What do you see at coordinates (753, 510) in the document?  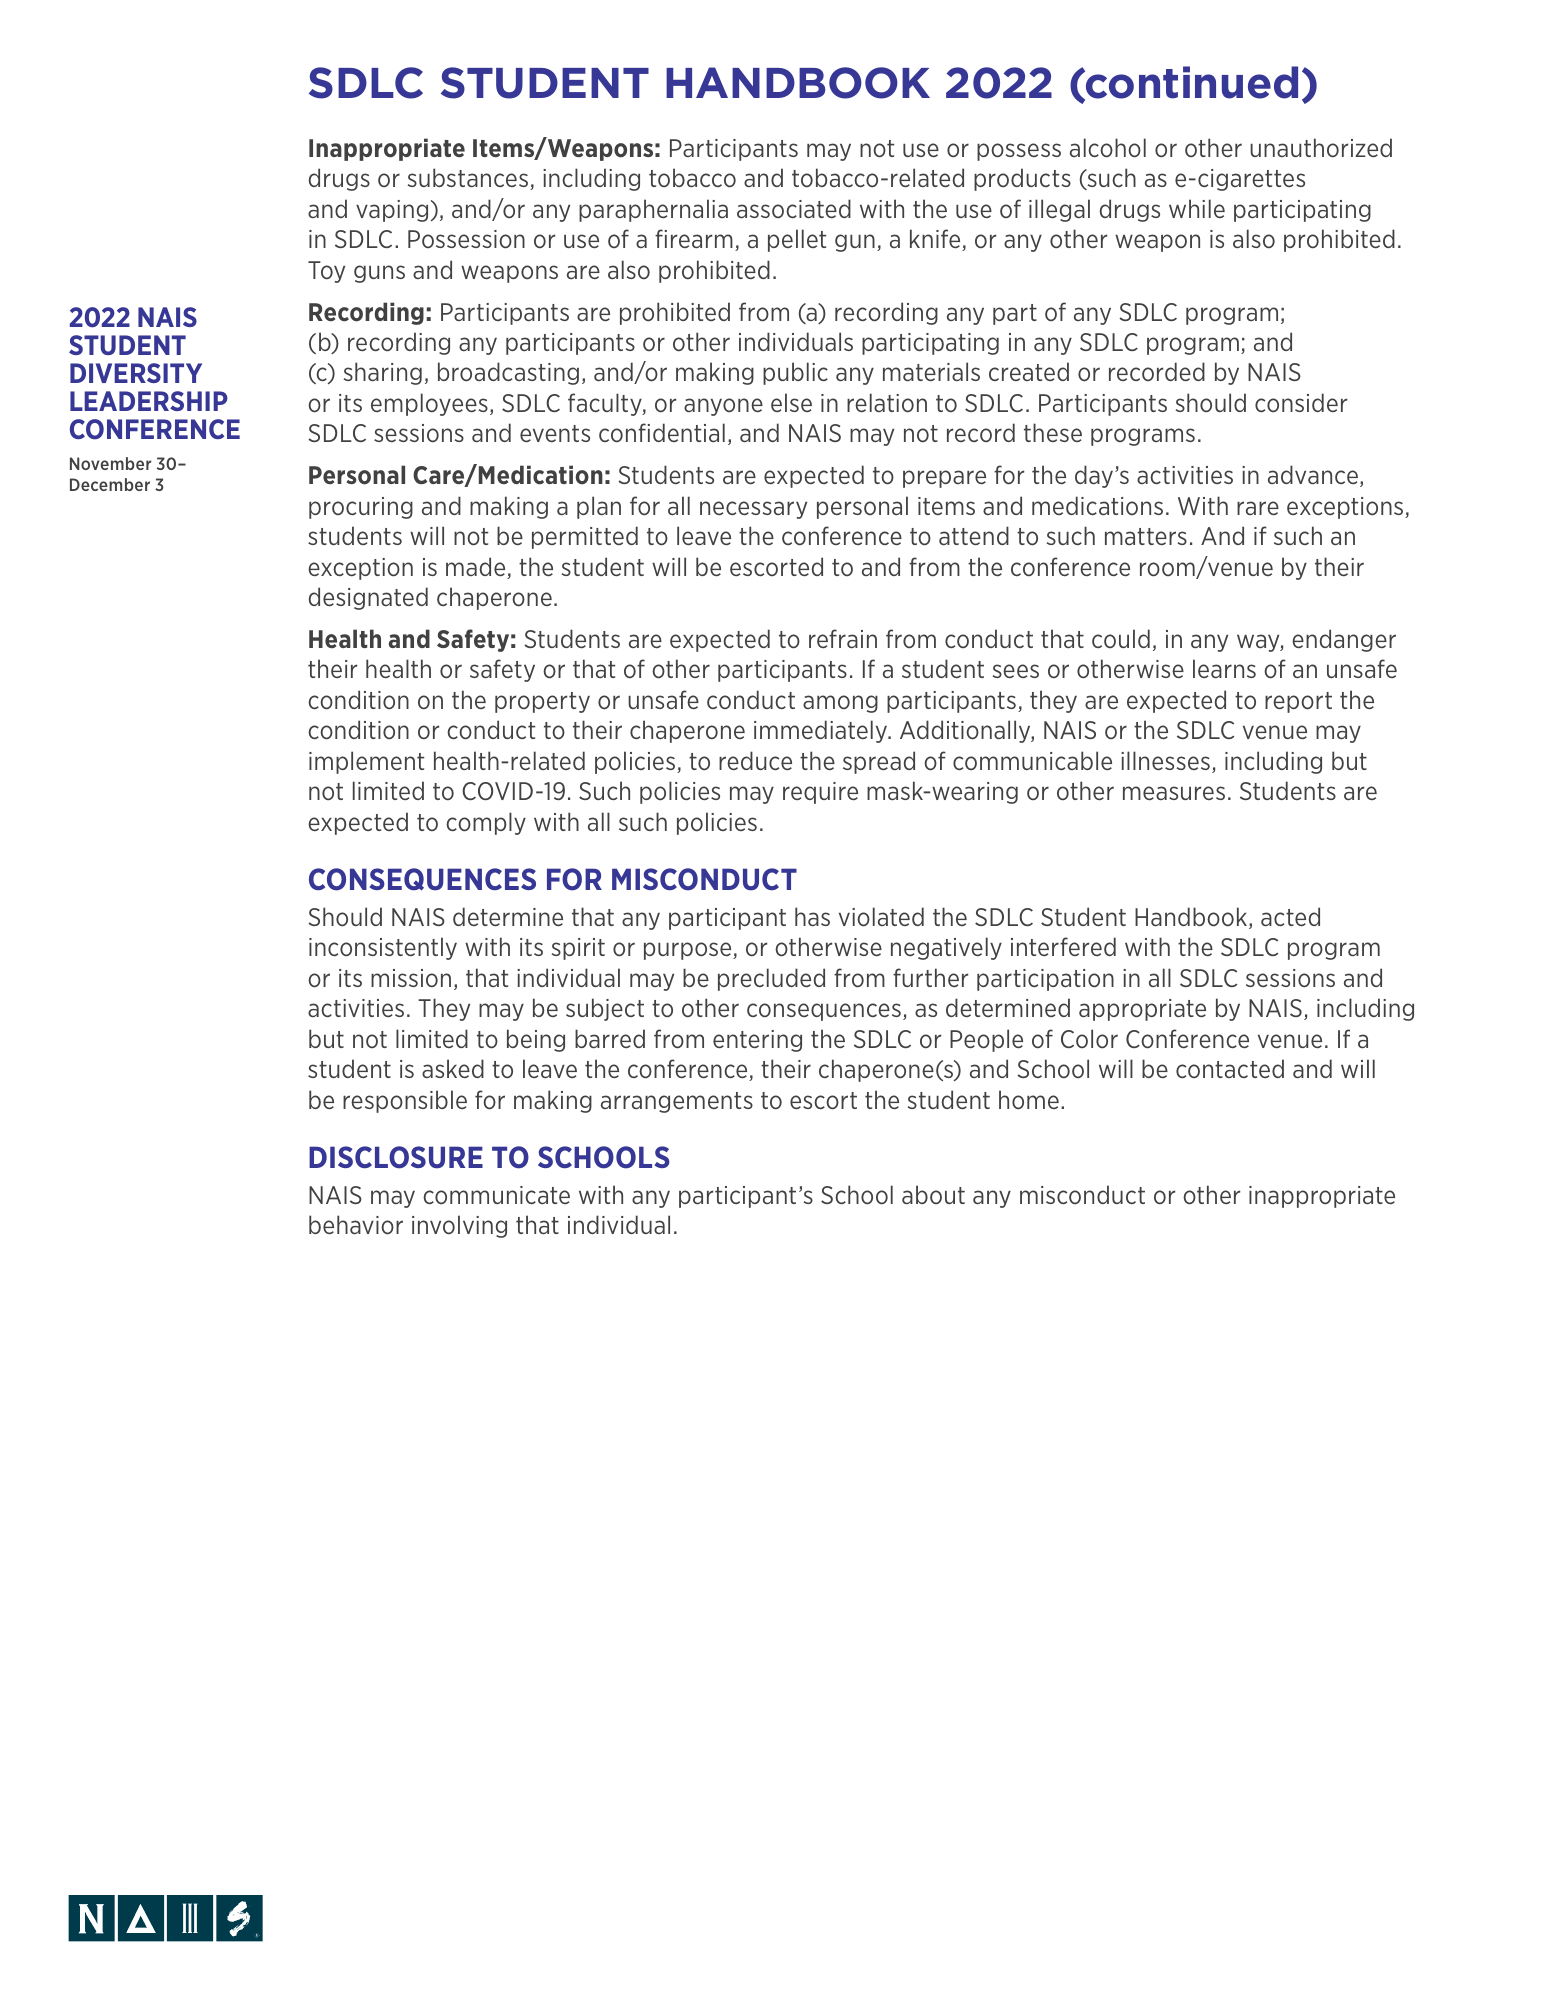 I see `necessary` at bounding box center [753, 510].
